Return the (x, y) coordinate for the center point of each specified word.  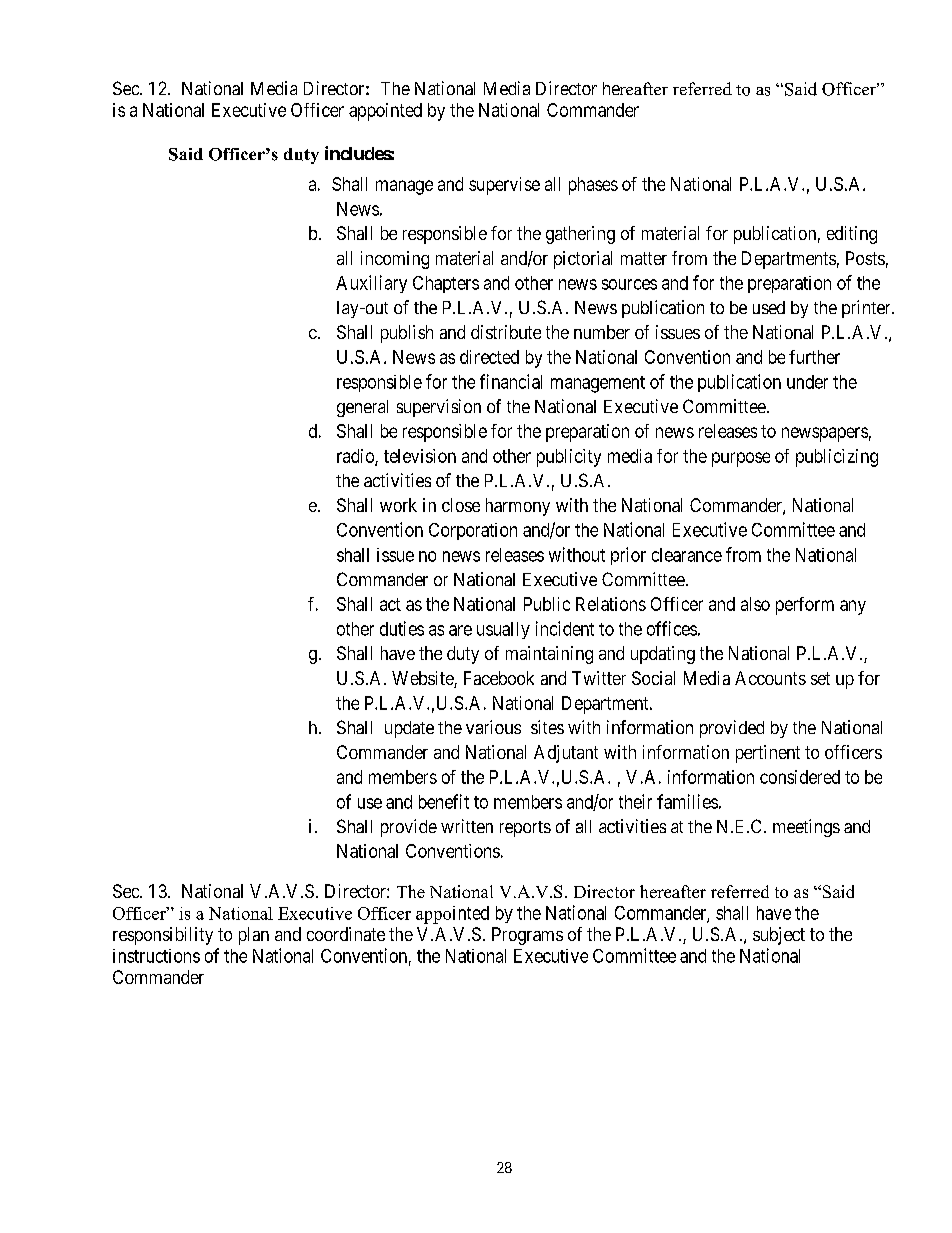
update (409, 729)
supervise (504, 186)
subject (779, 936)
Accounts (770, 678)
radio (356, 457)
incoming (395, 260)
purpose (741, 459)
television (420, 456)
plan (254, 936)
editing (852, 235)
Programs (527, 936)
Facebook (499, 678)
